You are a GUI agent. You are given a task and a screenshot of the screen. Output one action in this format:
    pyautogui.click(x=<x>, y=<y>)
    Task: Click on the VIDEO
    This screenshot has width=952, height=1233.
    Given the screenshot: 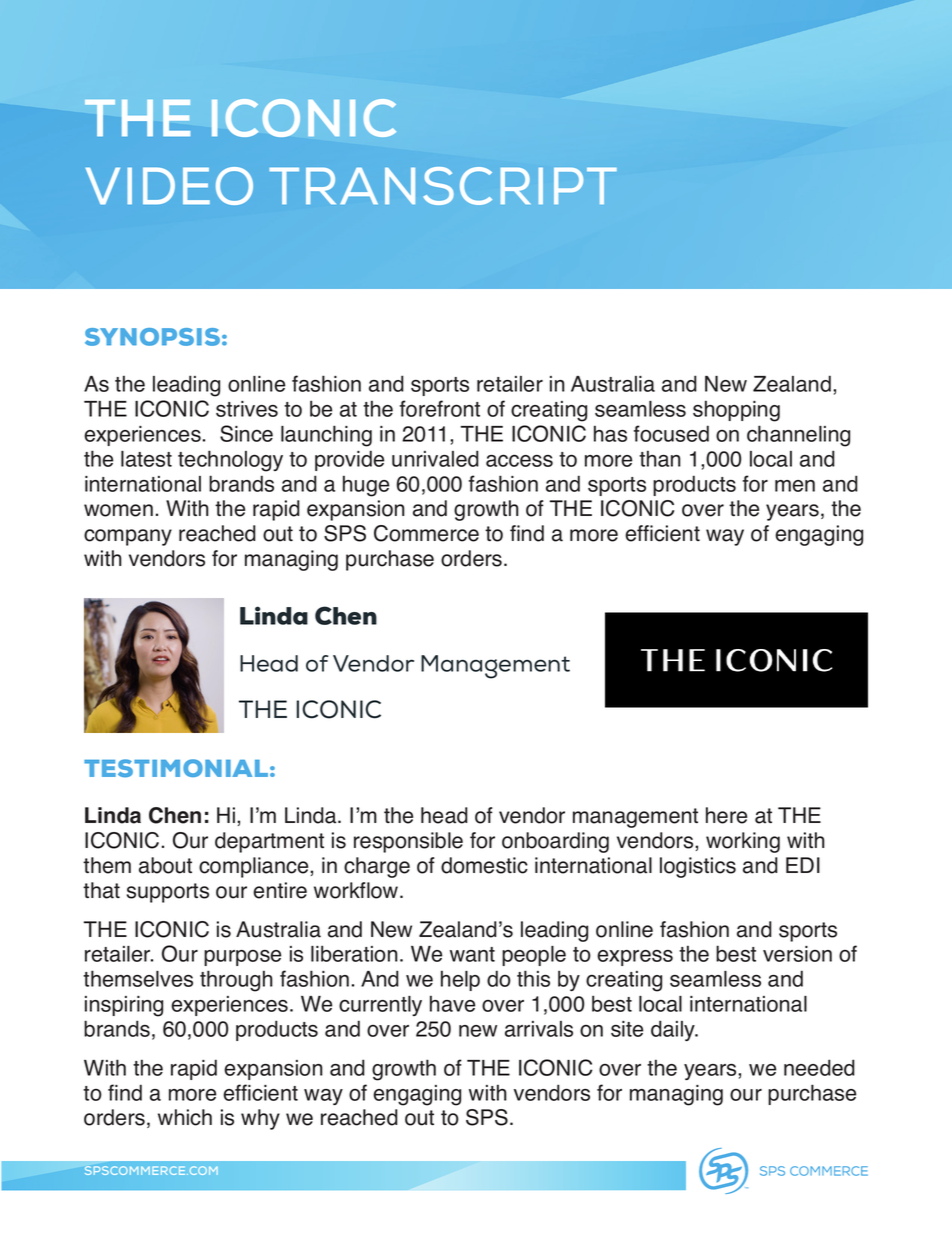 What is the action you would take?
    pyautogui.click(x=169, y=186)
